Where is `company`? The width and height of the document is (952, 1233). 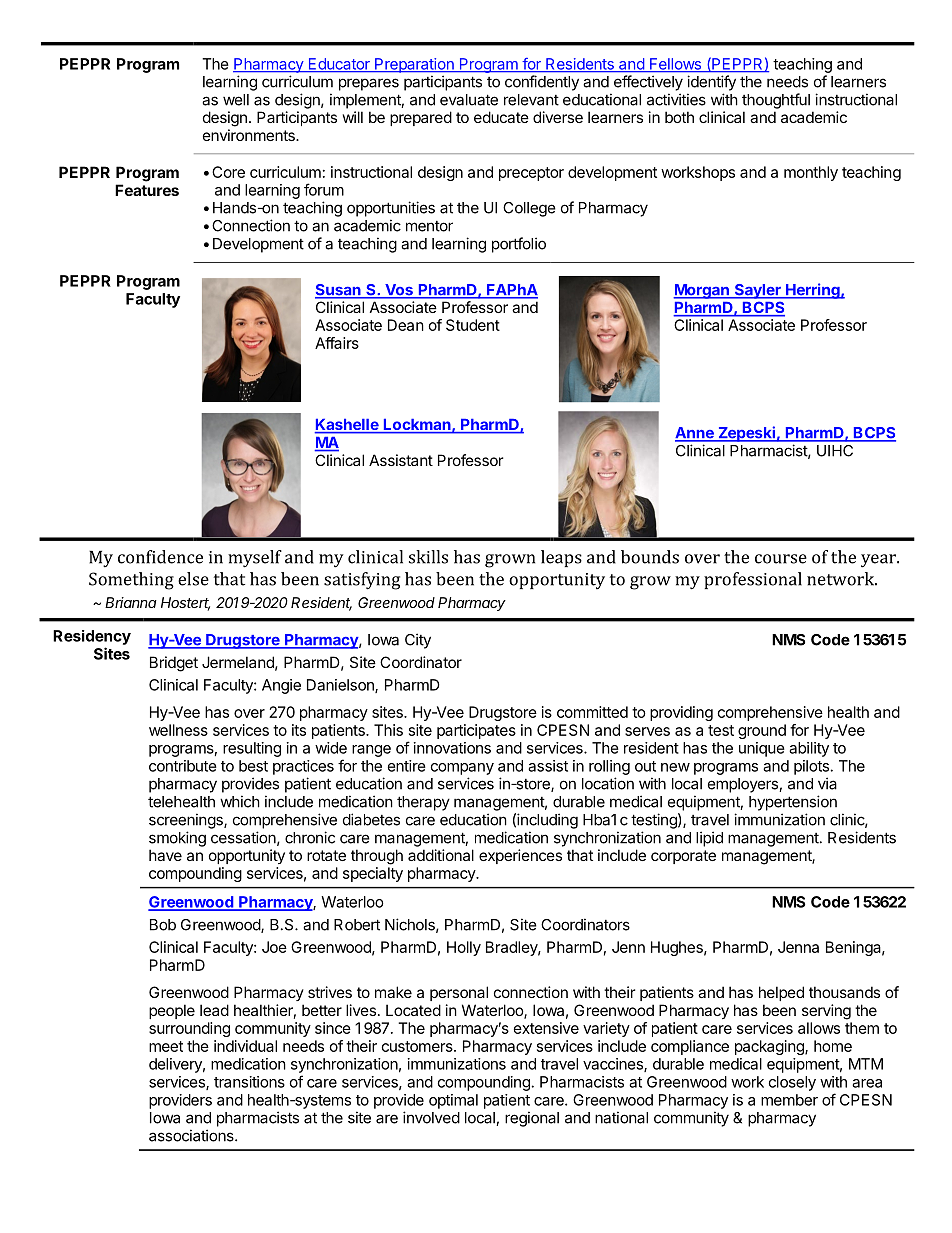 company is located at coordinates (462, 769).
